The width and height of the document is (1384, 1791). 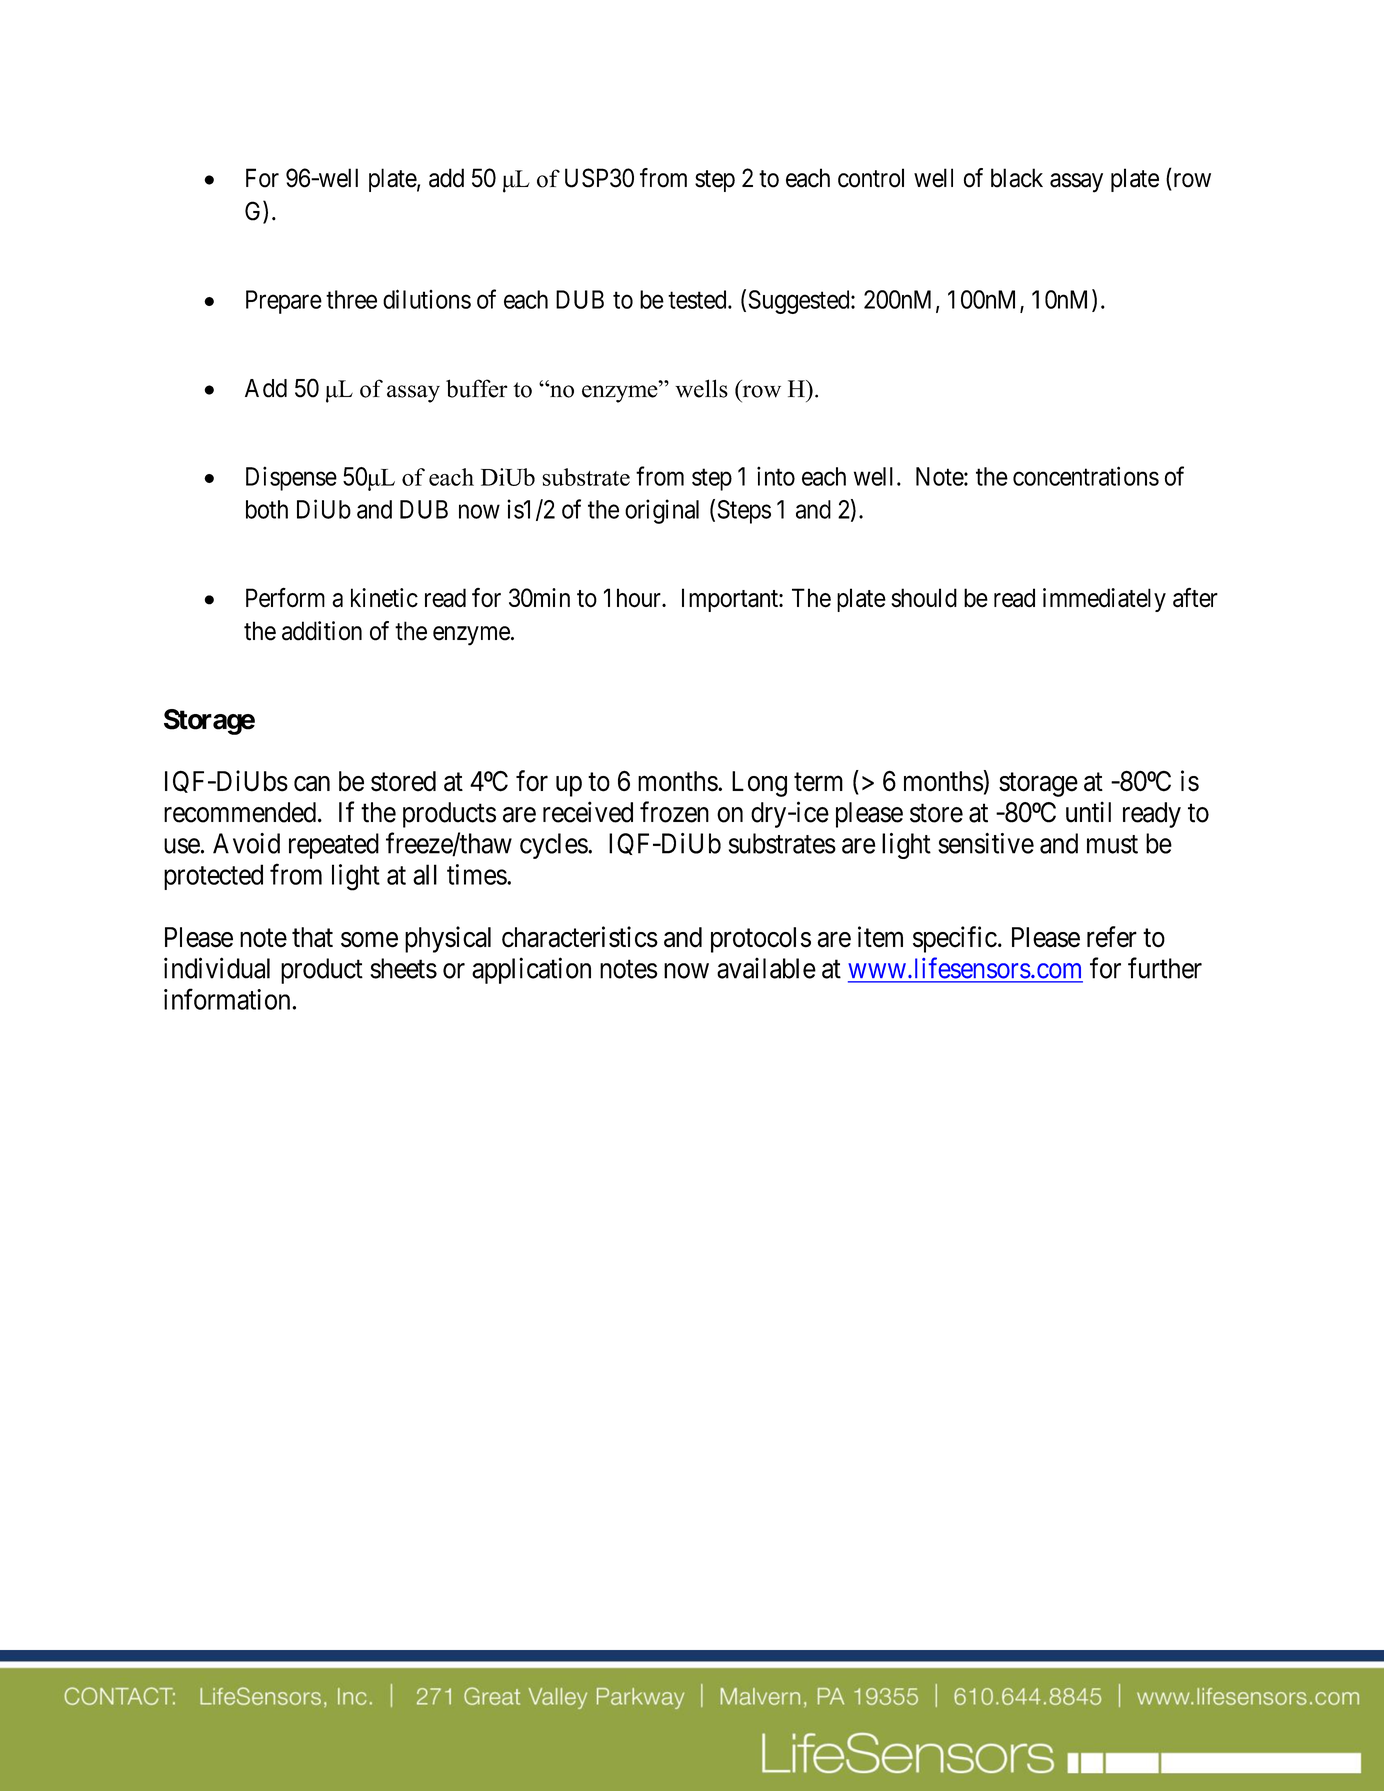 I want to click on black, so click(x=1017, y=178).
